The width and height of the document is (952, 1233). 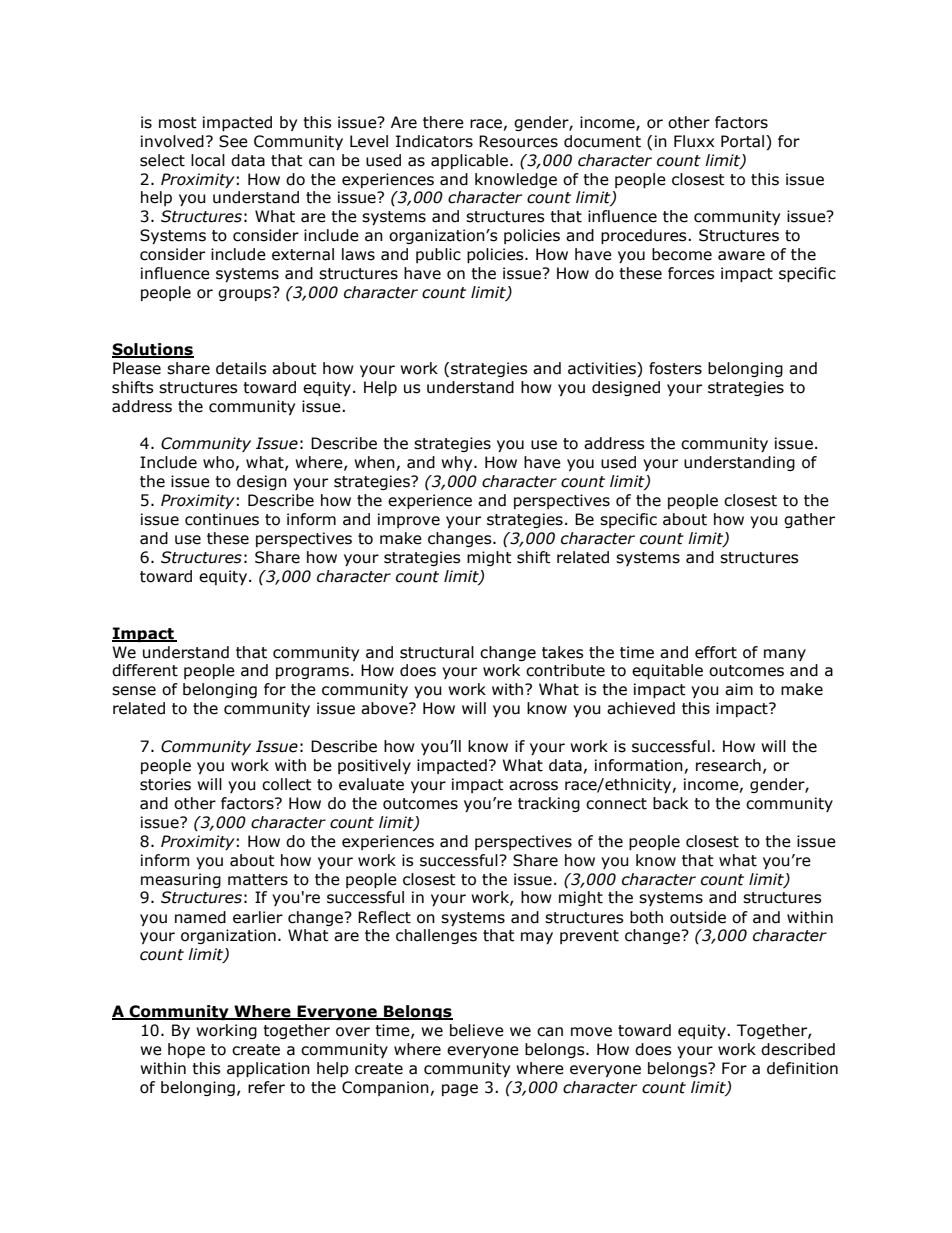 I want to click on definition, so click(x=802, y=1068).
